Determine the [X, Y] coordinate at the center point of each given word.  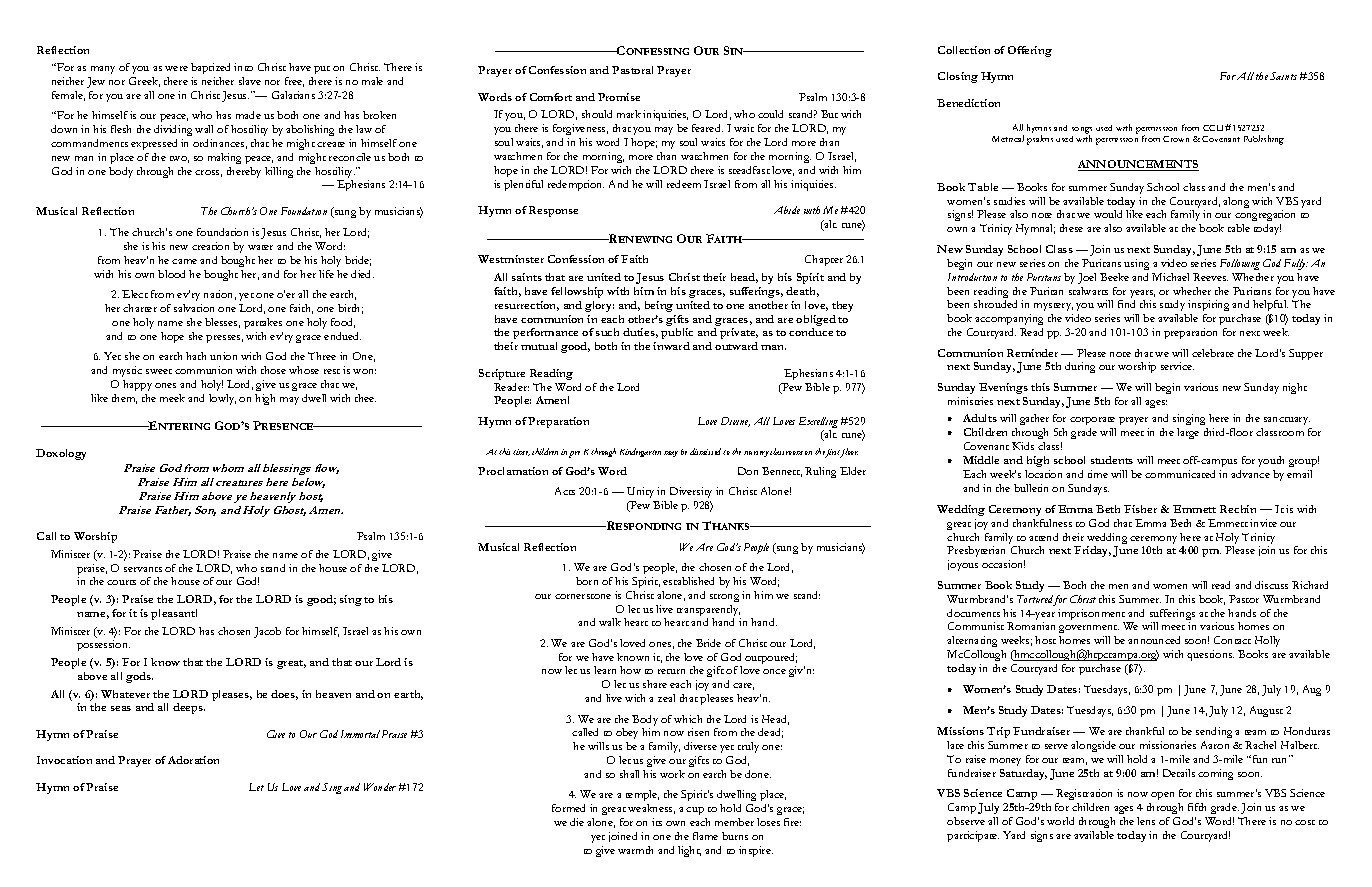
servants [143, 569]
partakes [263, 323]
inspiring [1208, 307]
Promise [619, 97]
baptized [210, 68]
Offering [1030, 51]
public [677, 333]
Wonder [380, 787]
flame [705, 836]
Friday [1092, 551]
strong [724, 598]
